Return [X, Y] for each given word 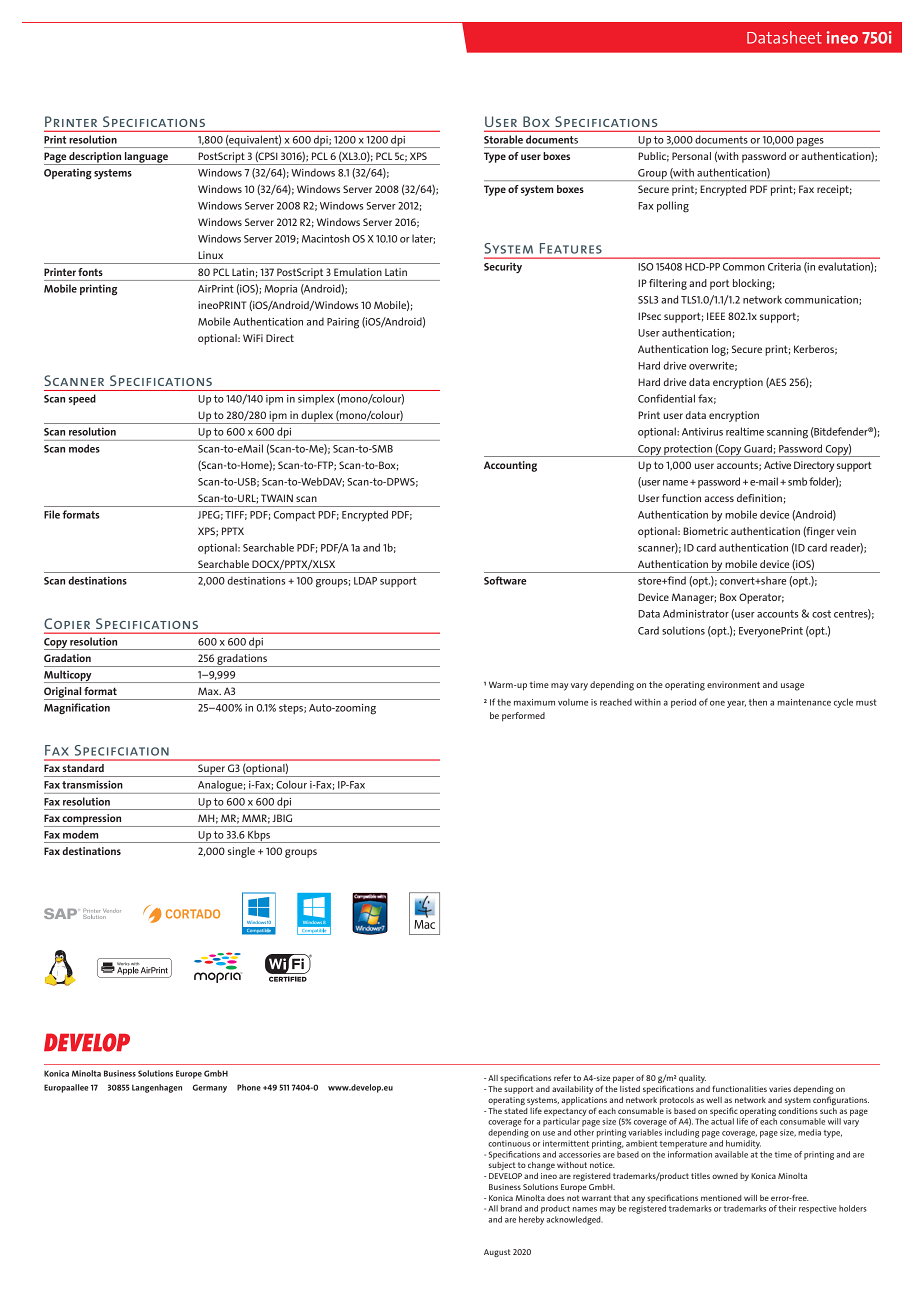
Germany [210, 1088]
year [736, 704]
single [241, 852]
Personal [691, 156]
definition [759, 498]
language [146, 158]
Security [503, 267]
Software [505, 580]
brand [511, 1208]
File [52, 514]
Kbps [259, 836]
